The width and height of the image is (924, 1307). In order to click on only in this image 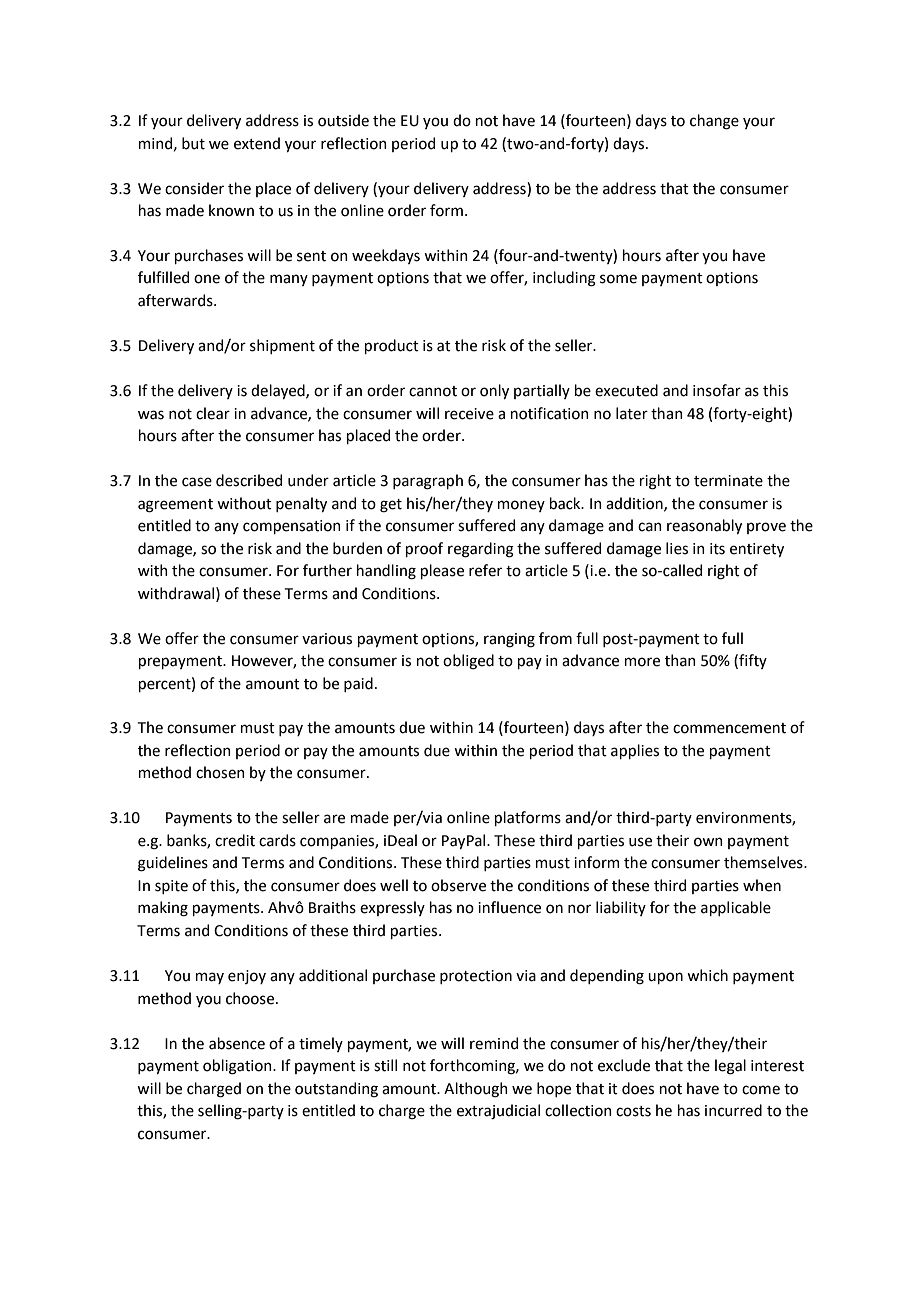, I will do `click(494, 391)`.
